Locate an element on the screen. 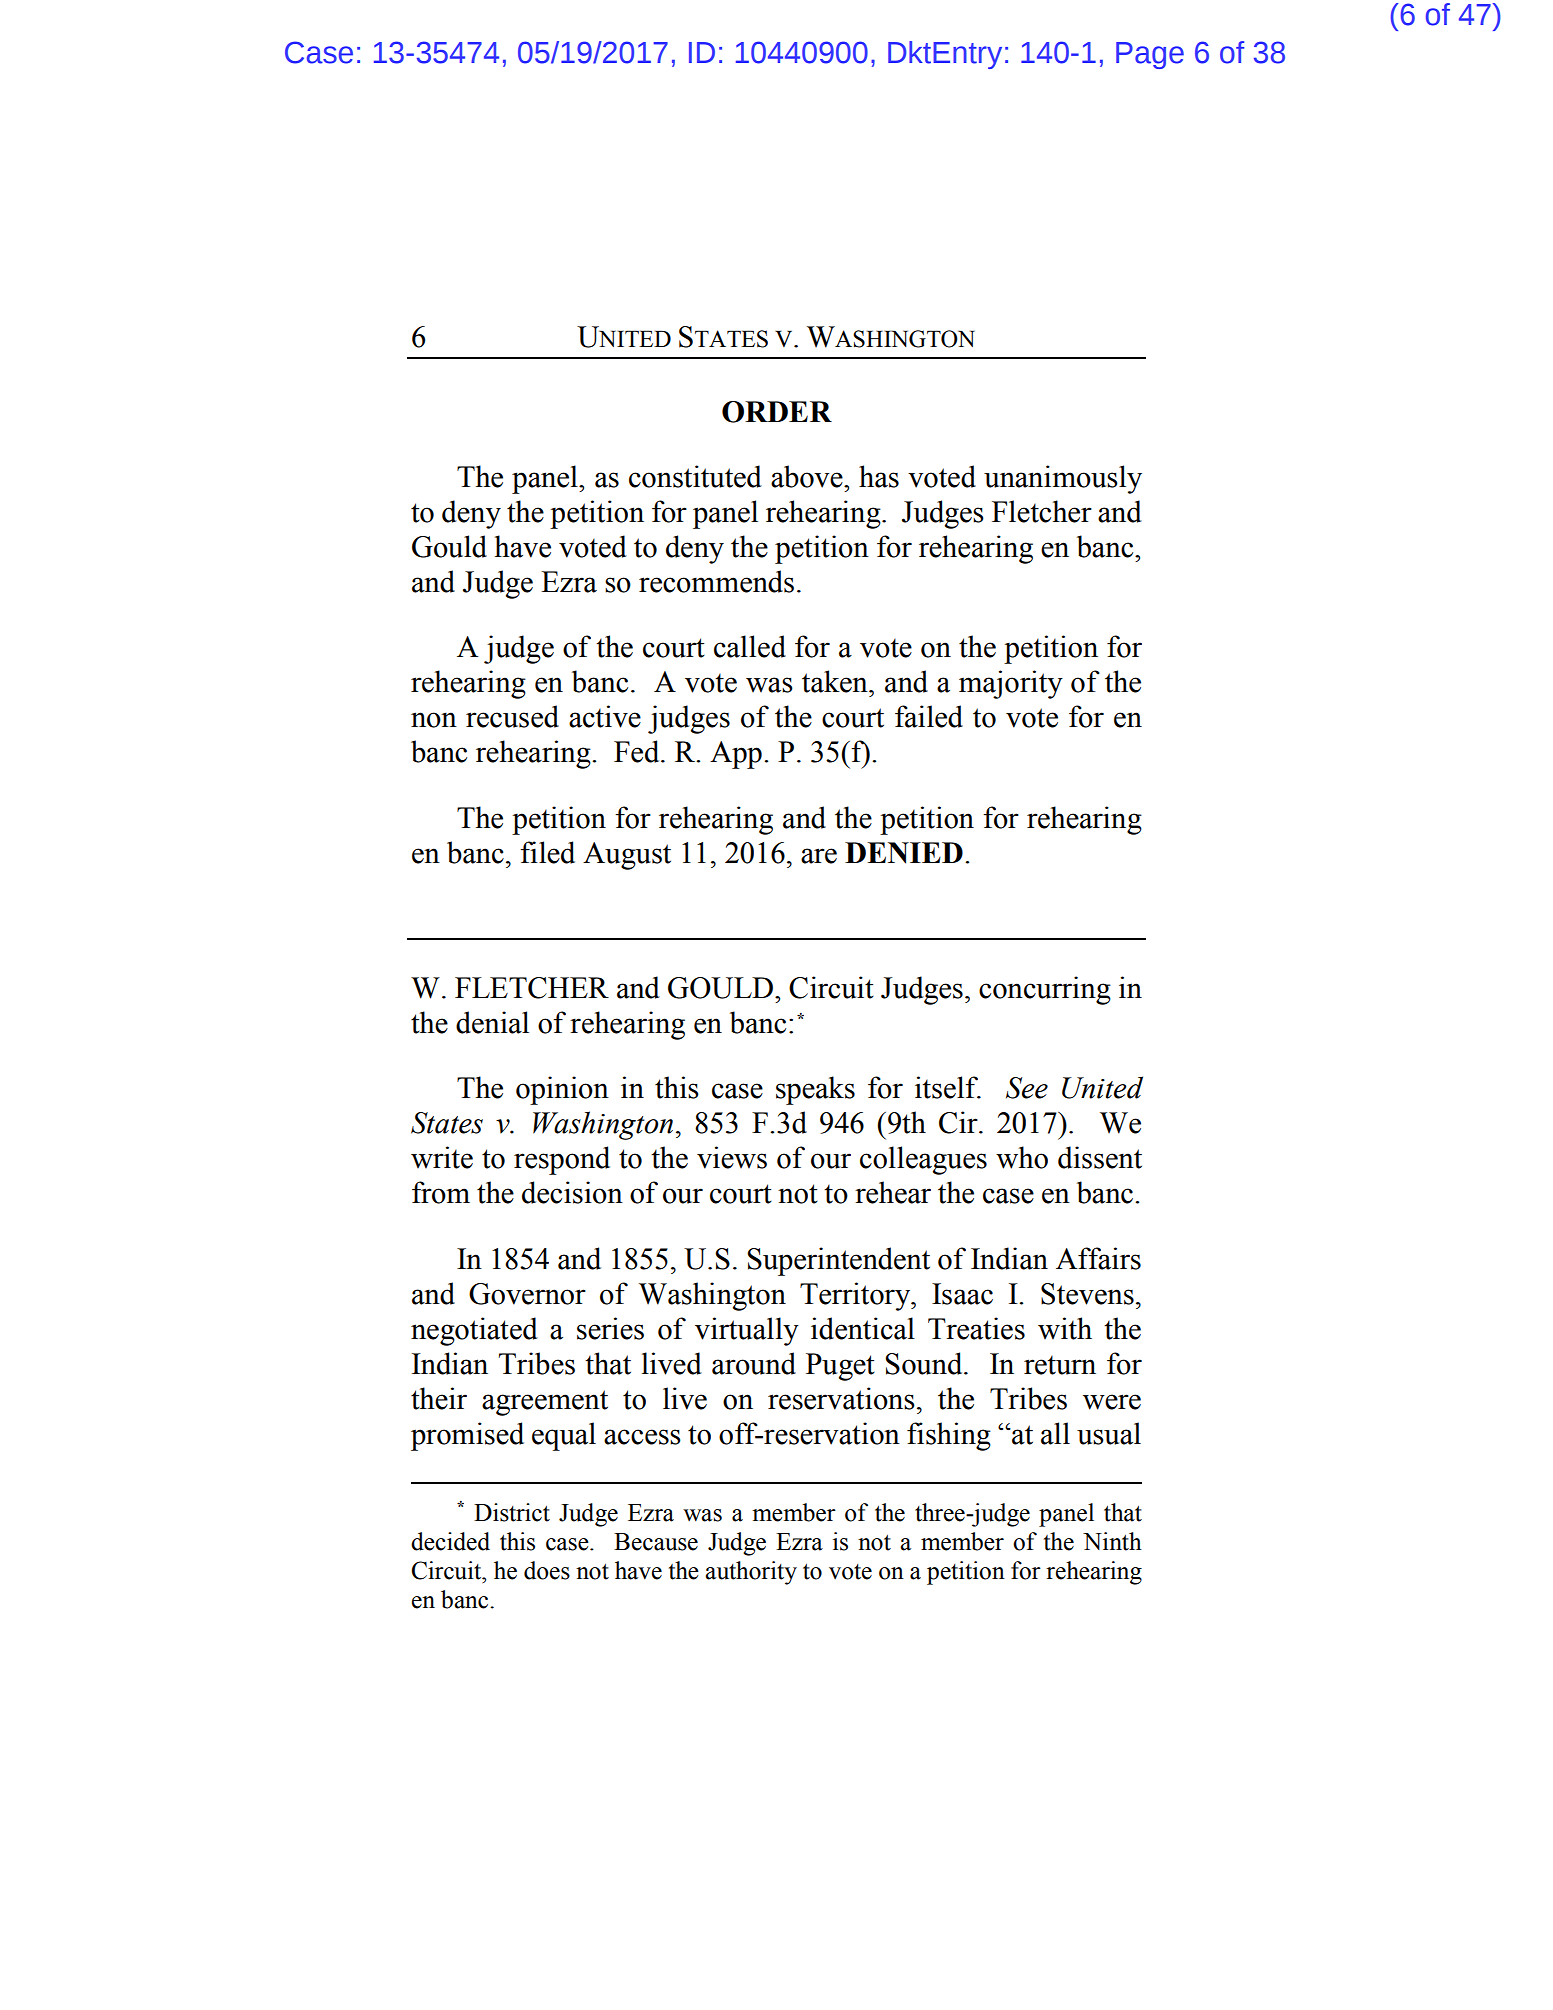 The width and height of the screenshot is (1553, 2010). constituted is located at coordinates (695, 476).
